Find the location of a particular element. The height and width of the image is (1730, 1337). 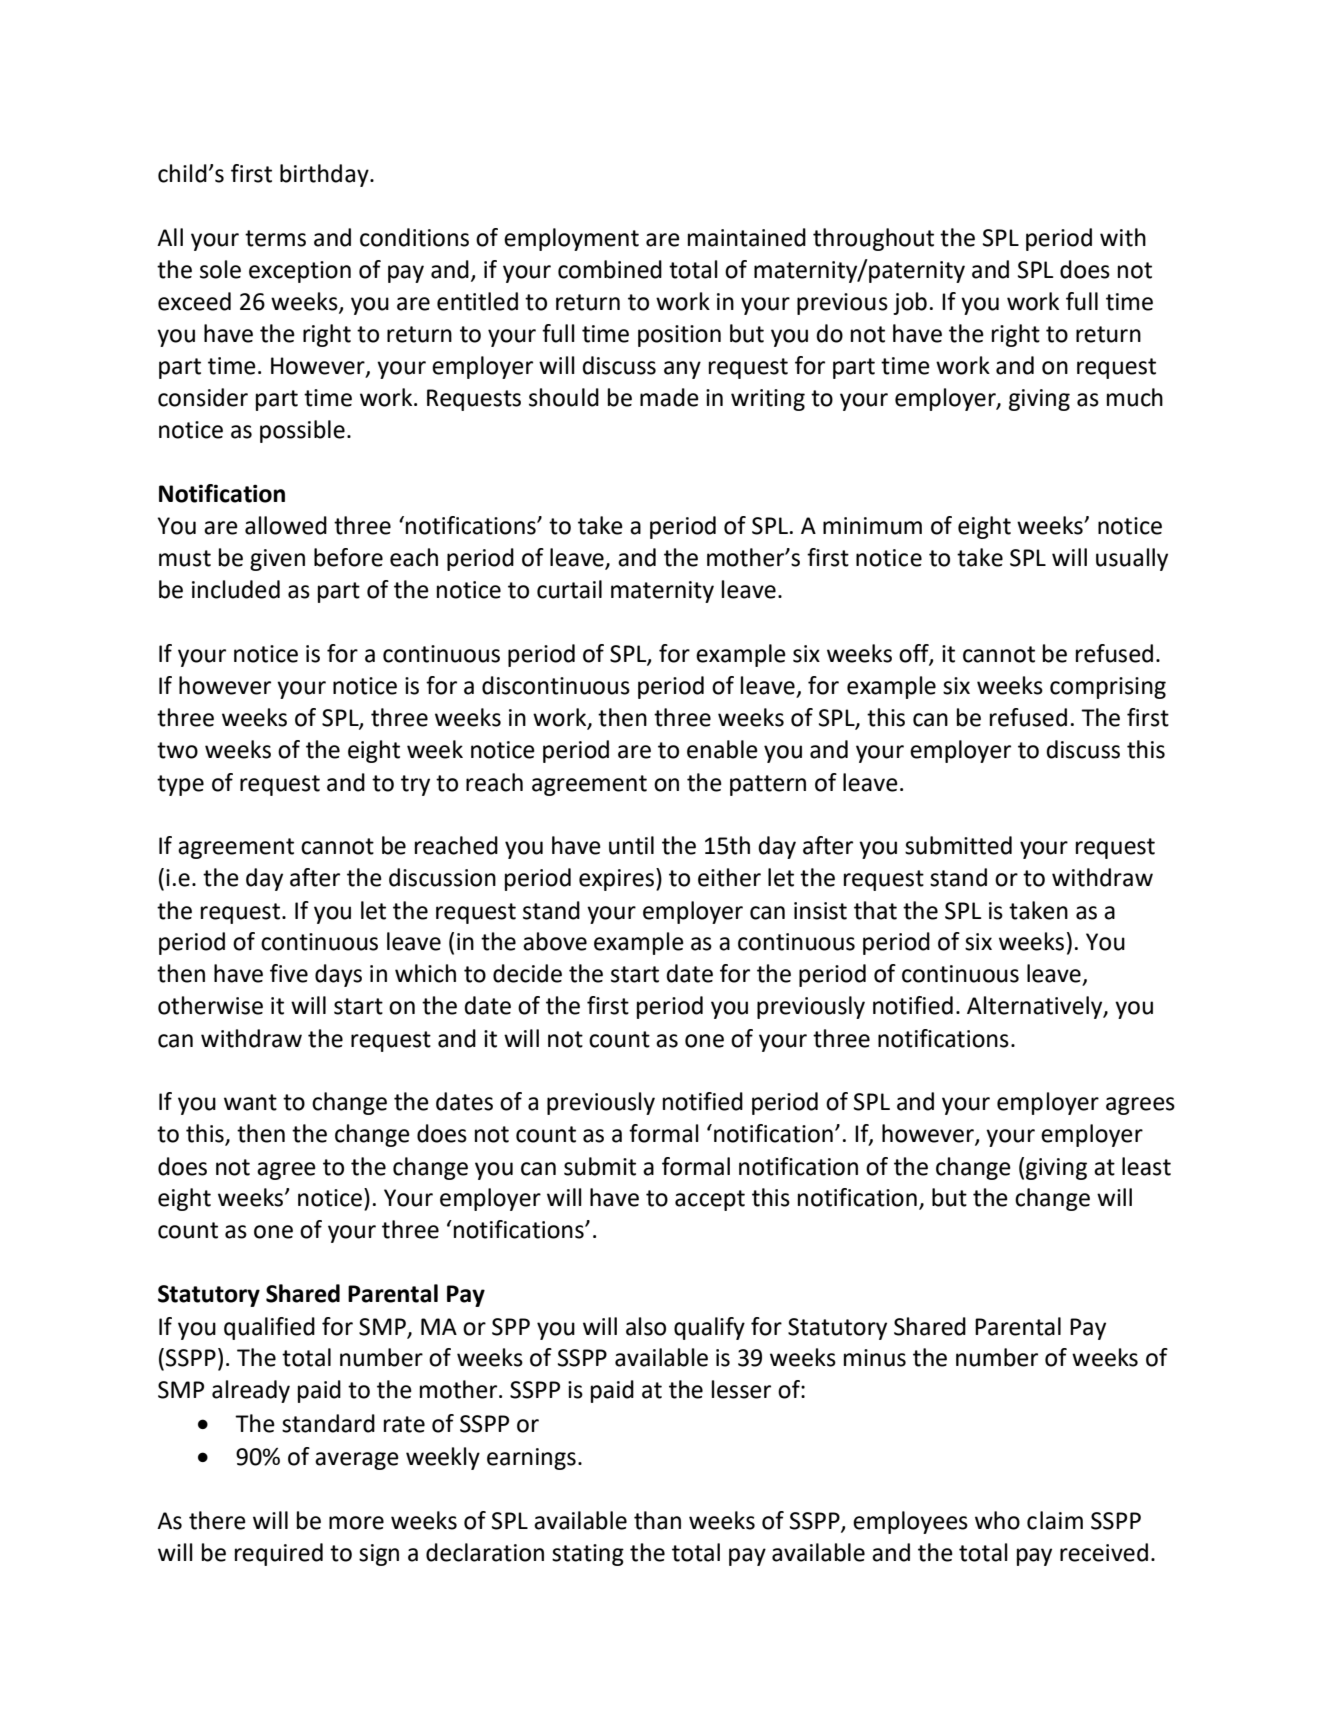

comprising is located at coordinates (1108, 688).
